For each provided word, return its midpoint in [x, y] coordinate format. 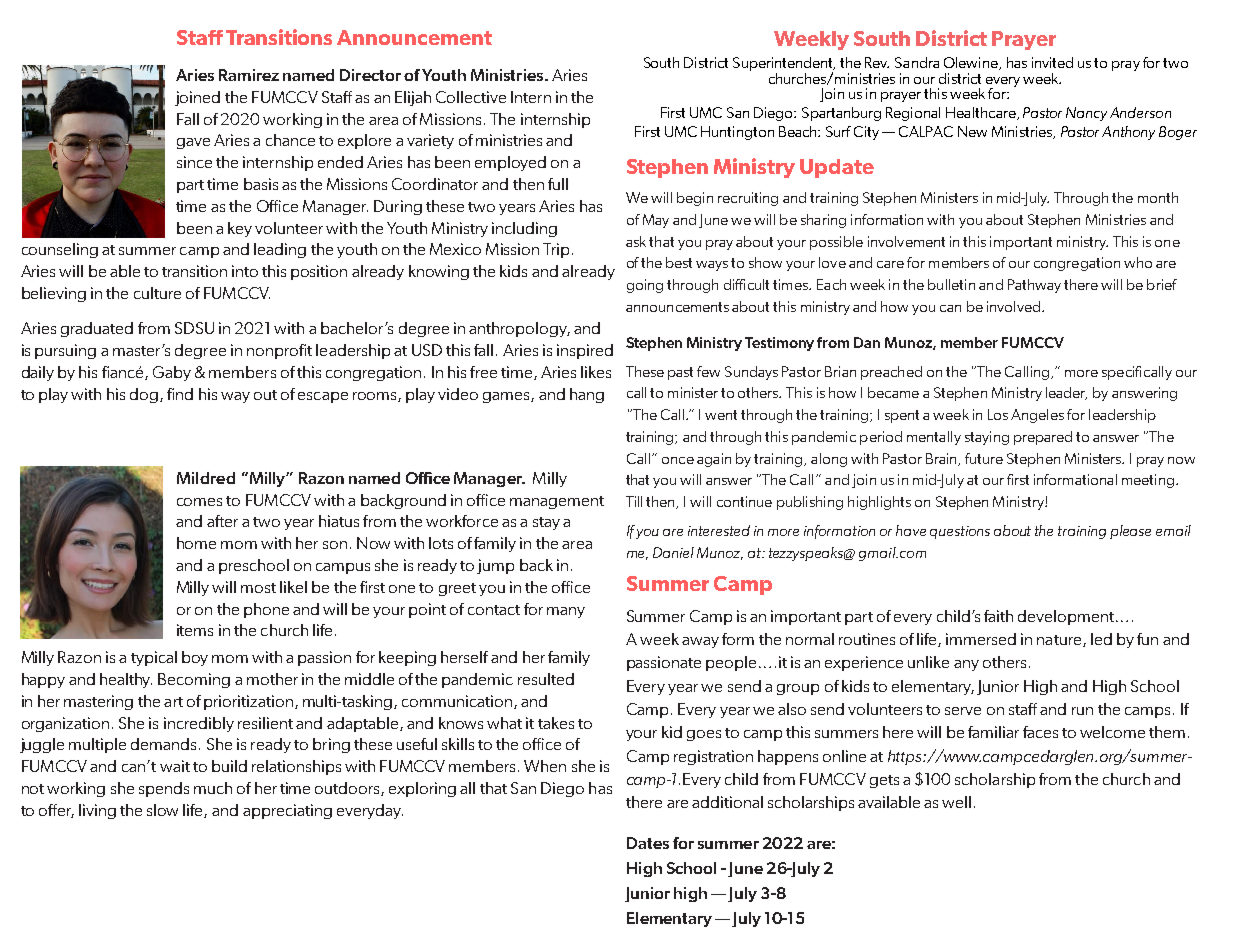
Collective [471, 97]
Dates [648, 843]
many [566, 612]
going [645, 286]
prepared [1043, 438]
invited [1052, 62]
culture [157, 293]
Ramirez [249, 75]
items [195, 630]
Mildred [206, 478]
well [956, 802]
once [678, 460]
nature [1060, 641]
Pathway [1034, 286]
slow [162, 810]
